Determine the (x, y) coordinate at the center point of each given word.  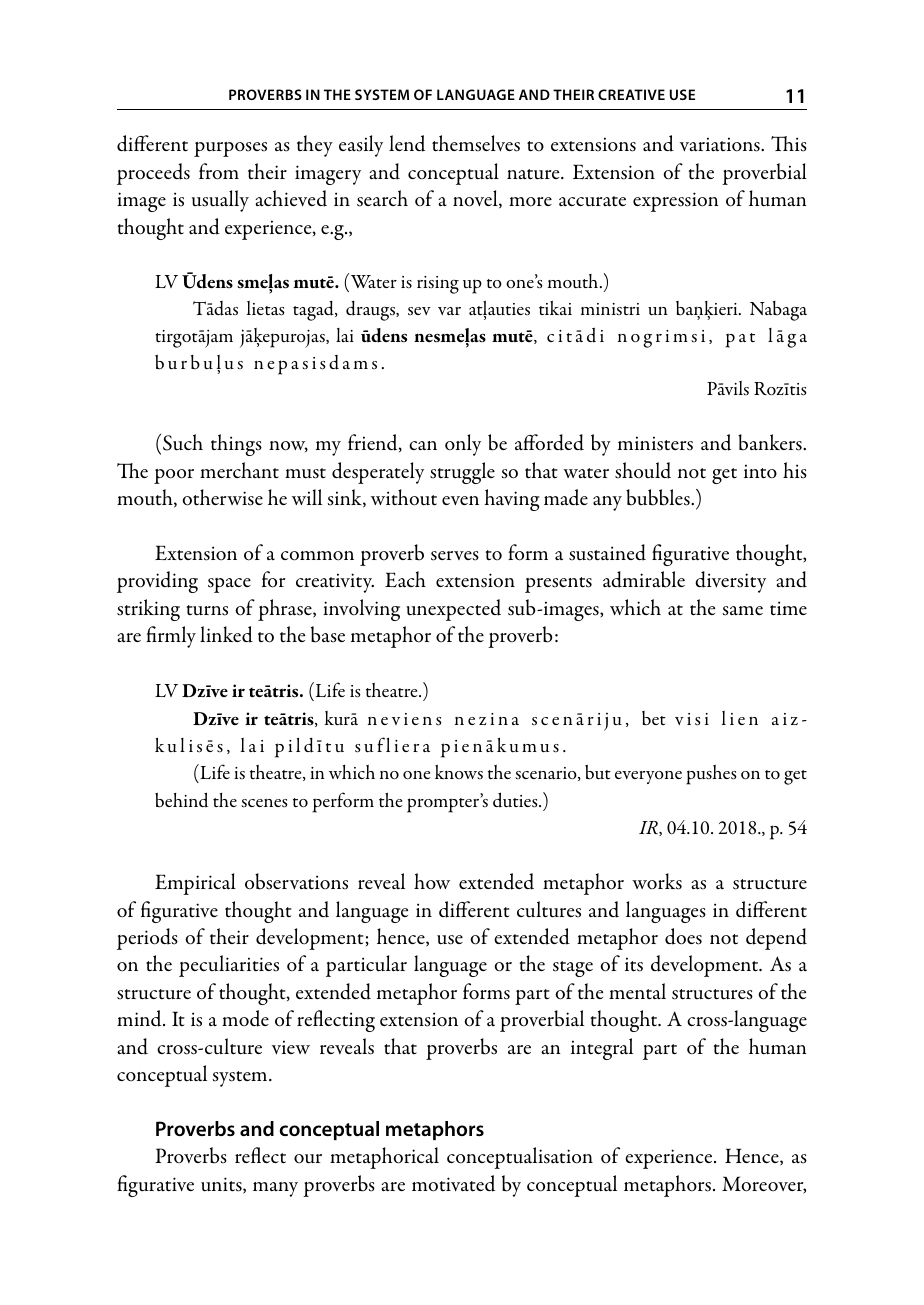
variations (721, 144)
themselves (476, 143)
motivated (453, 1183)
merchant (239, 470)
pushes (711, 775)
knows (459, 772)
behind (181, 800)
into (760, 471)
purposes (230, 149)
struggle (462, 473)
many (275, 1189)
